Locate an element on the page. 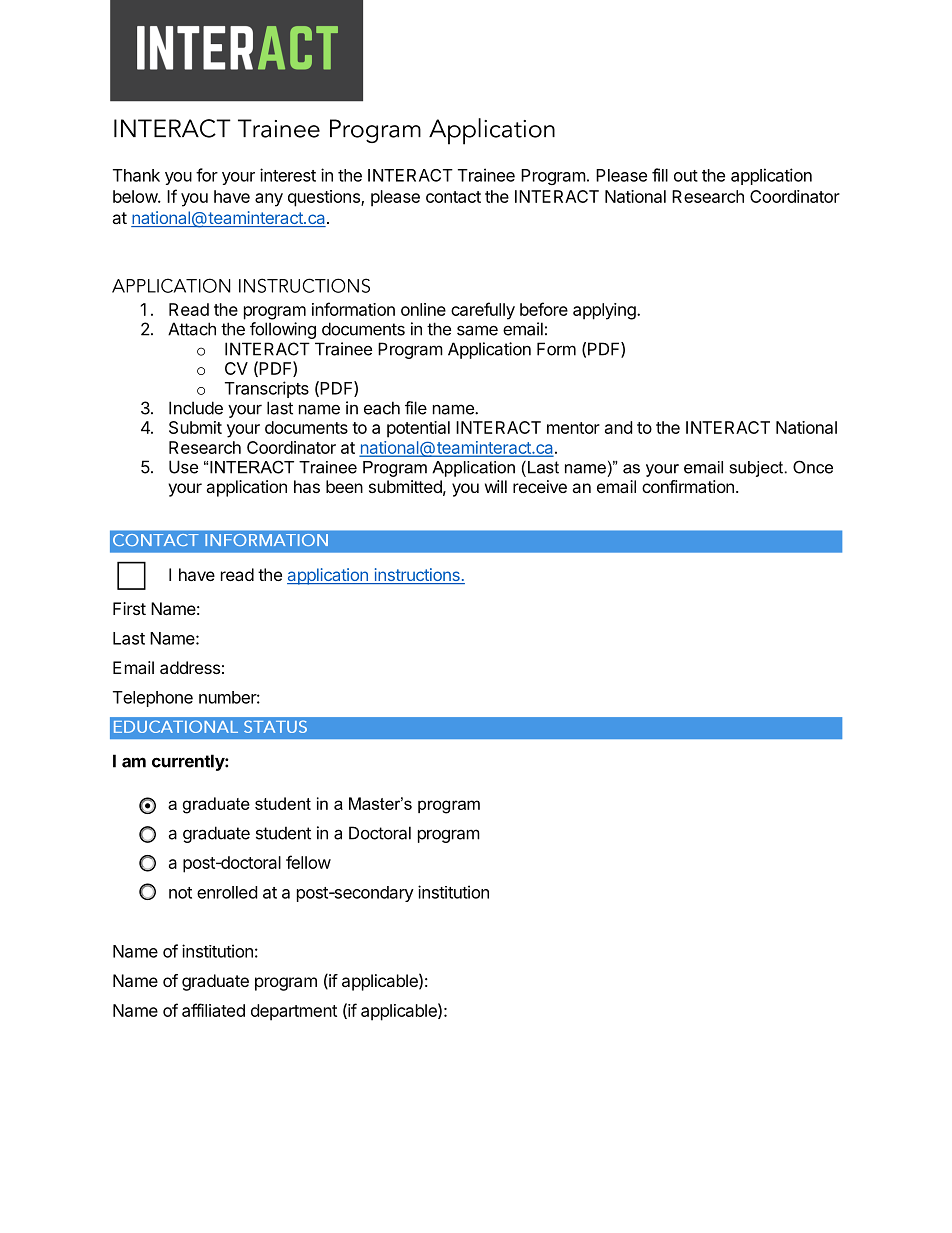 This page has width=952, height=1233. Use is located at coordinates (183, 467).
